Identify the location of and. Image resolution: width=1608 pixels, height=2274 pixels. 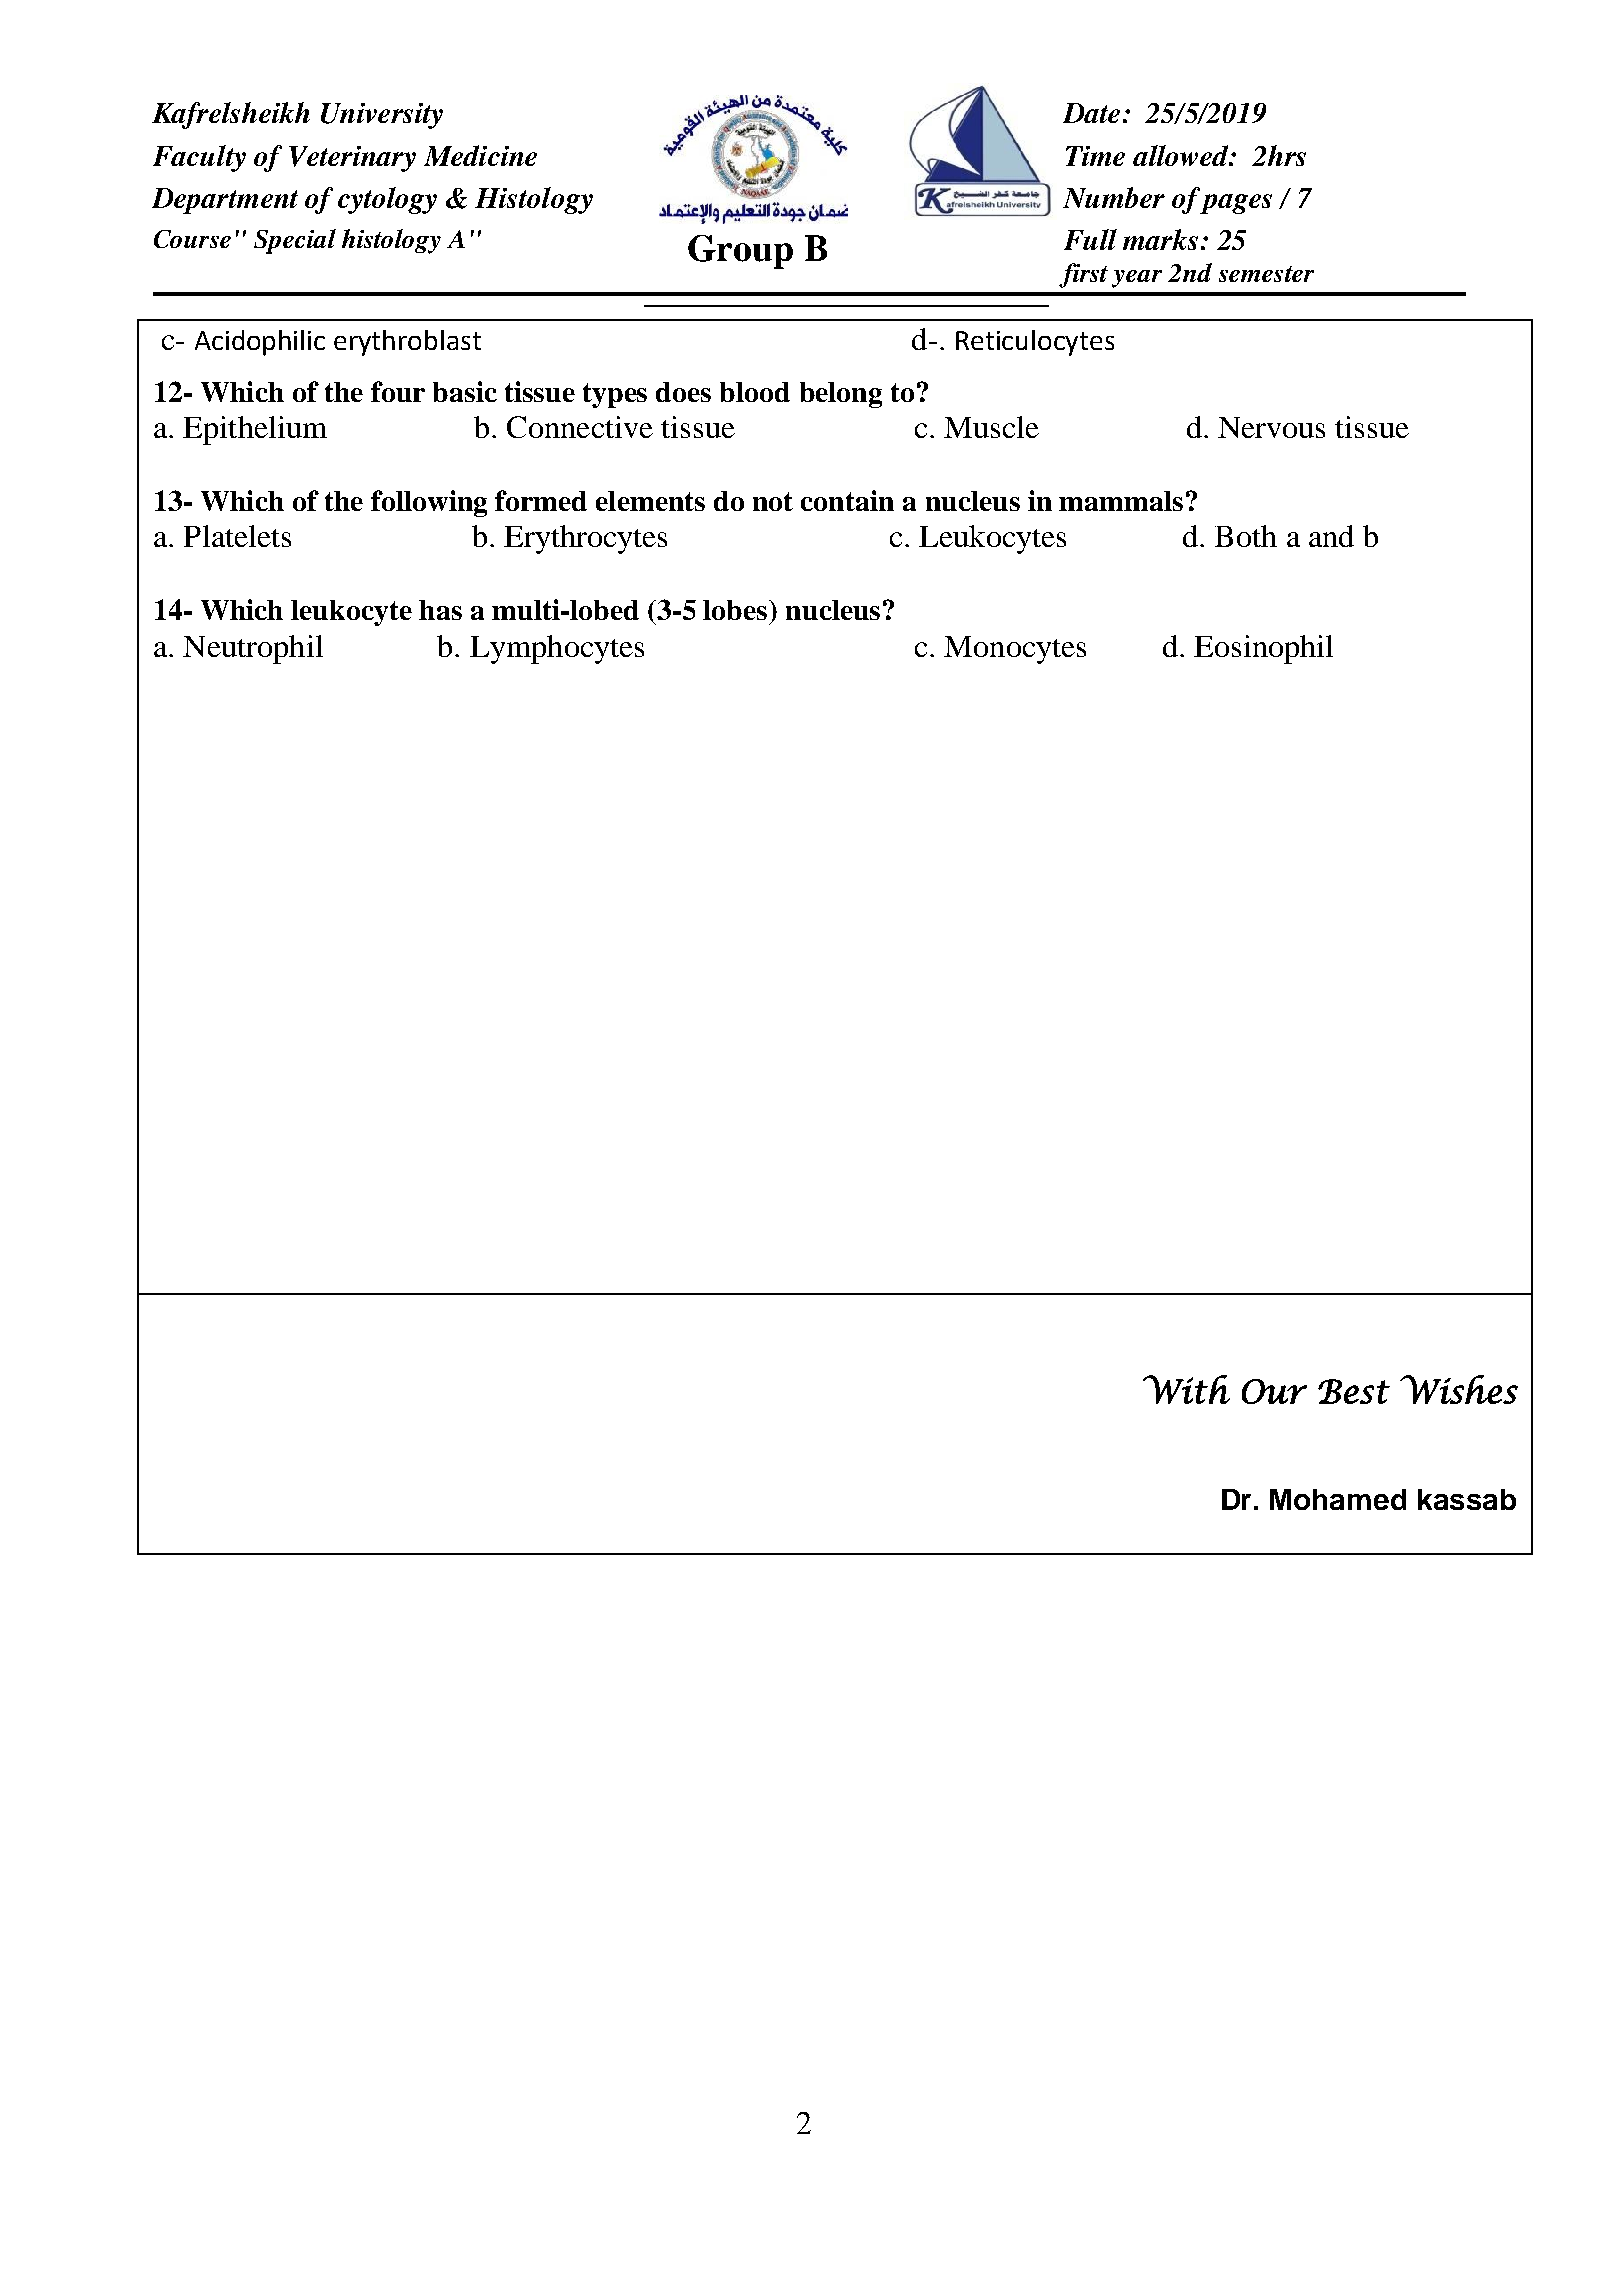
(1331, 536).
